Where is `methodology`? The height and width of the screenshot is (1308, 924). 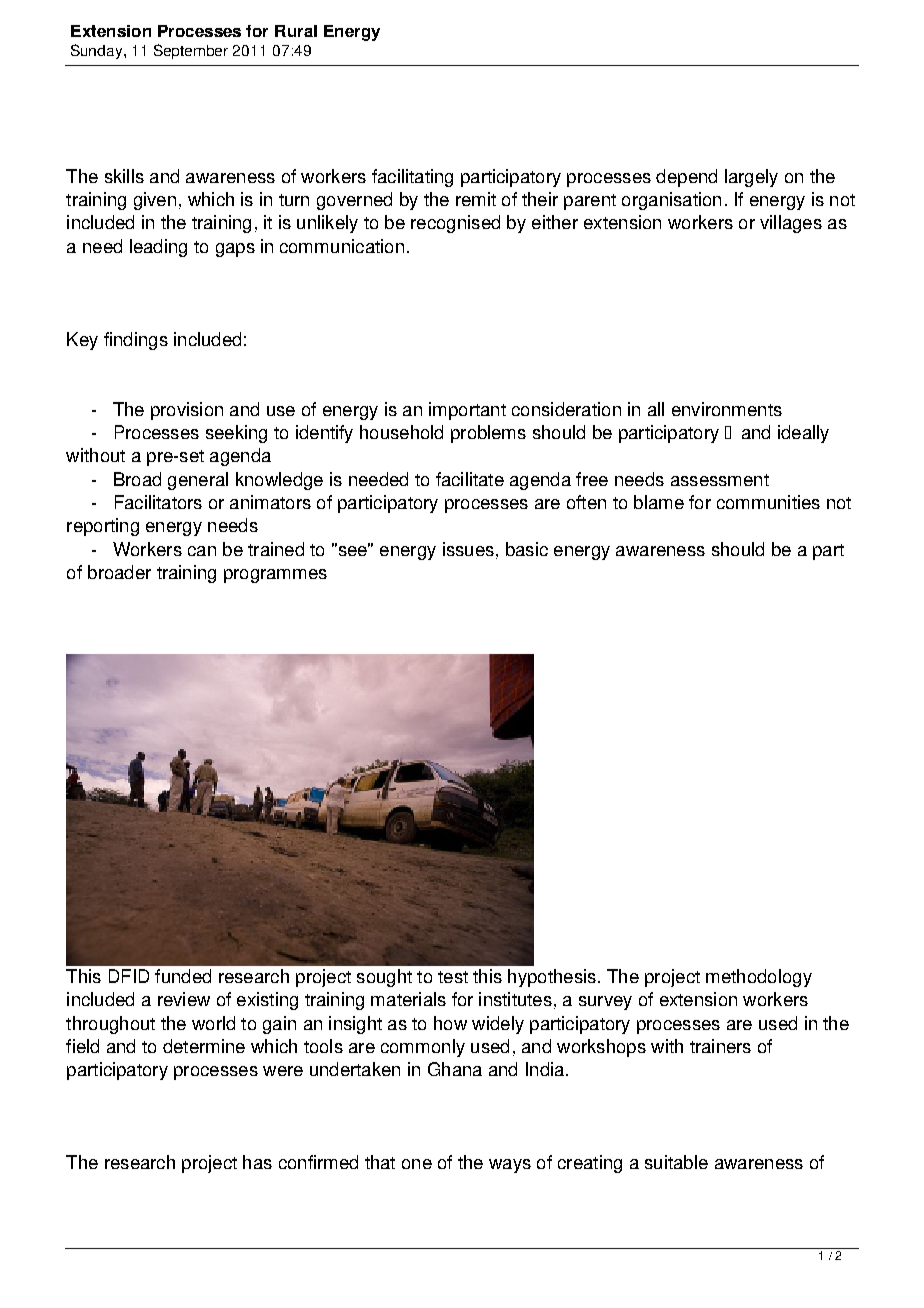
methodology is located at coordinates (759, 978).
